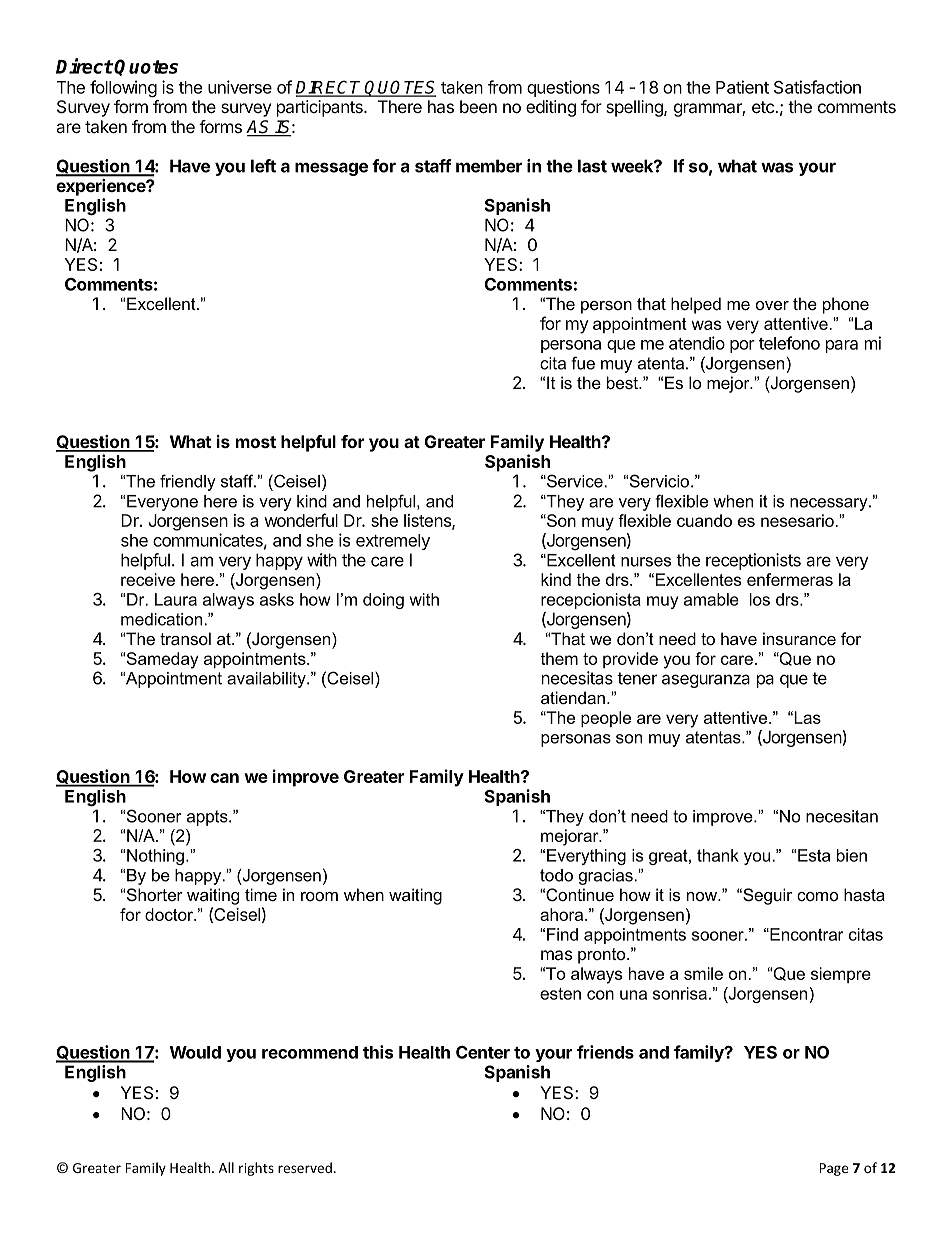  Describe the element at coordinates (814, 855) in the image. I see `Esta` at that location.
